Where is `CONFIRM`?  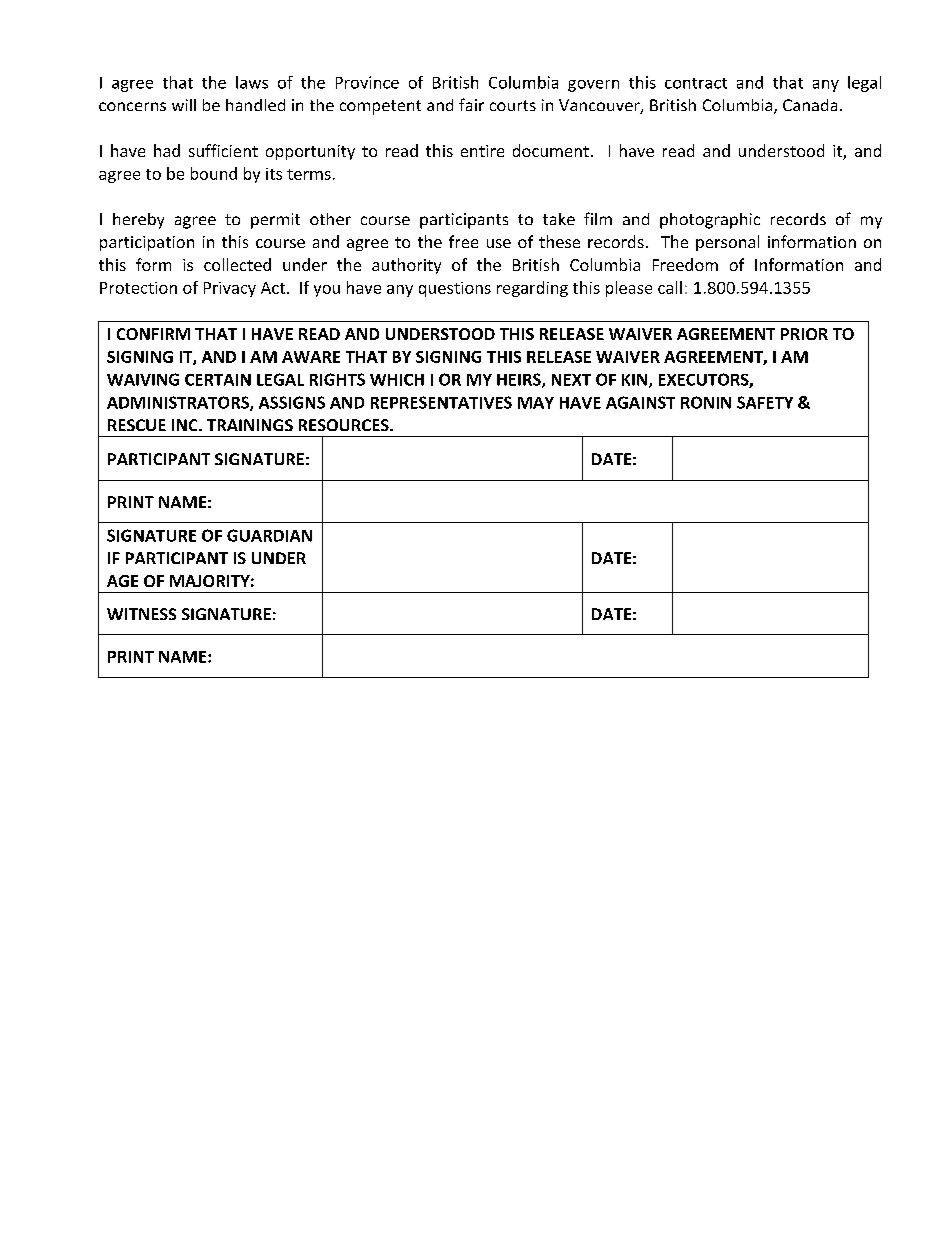
CONFIRM is located at coordinates (153, 334).
